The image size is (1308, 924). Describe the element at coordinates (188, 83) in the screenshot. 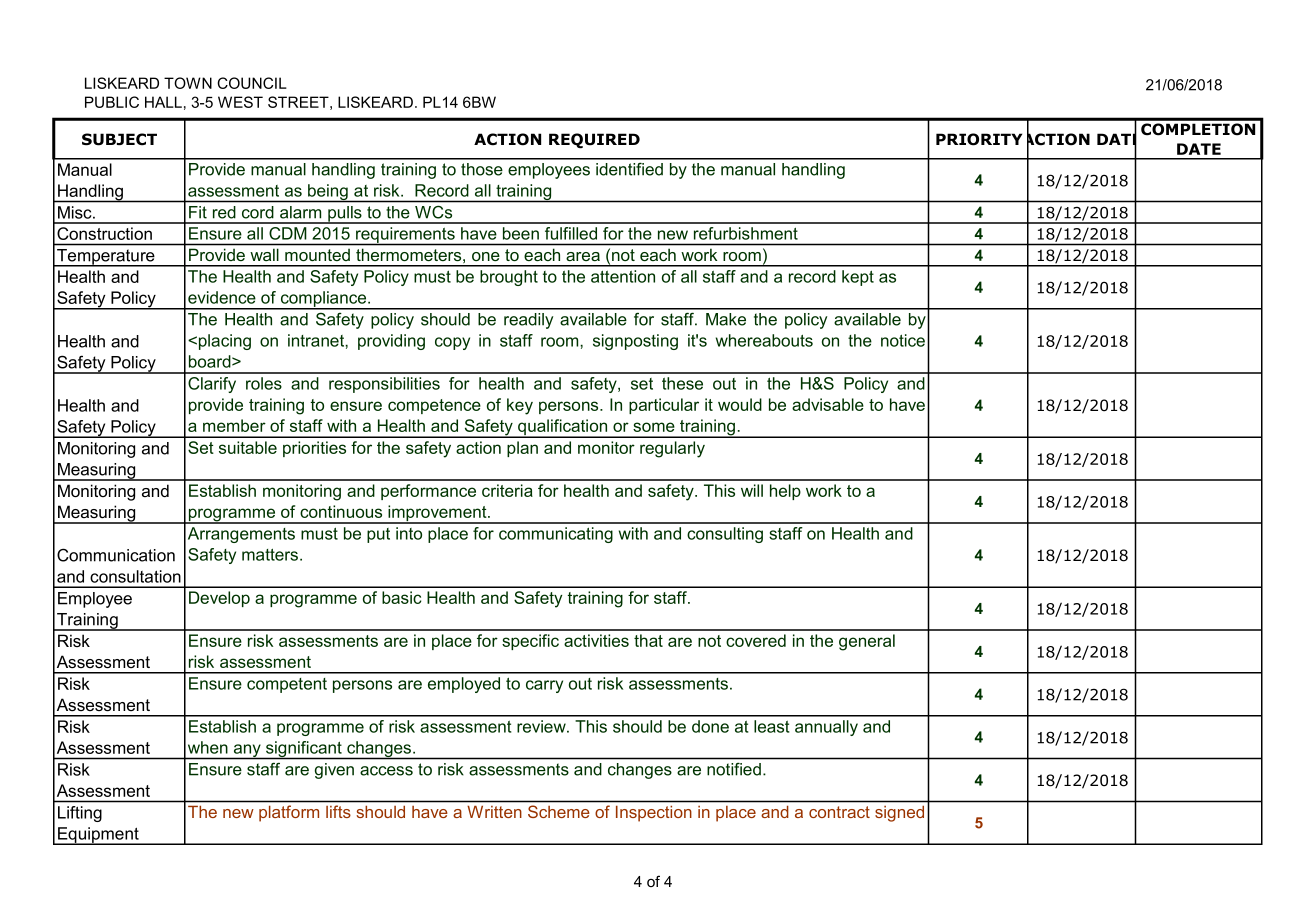

I see `TOWN` at that location.
